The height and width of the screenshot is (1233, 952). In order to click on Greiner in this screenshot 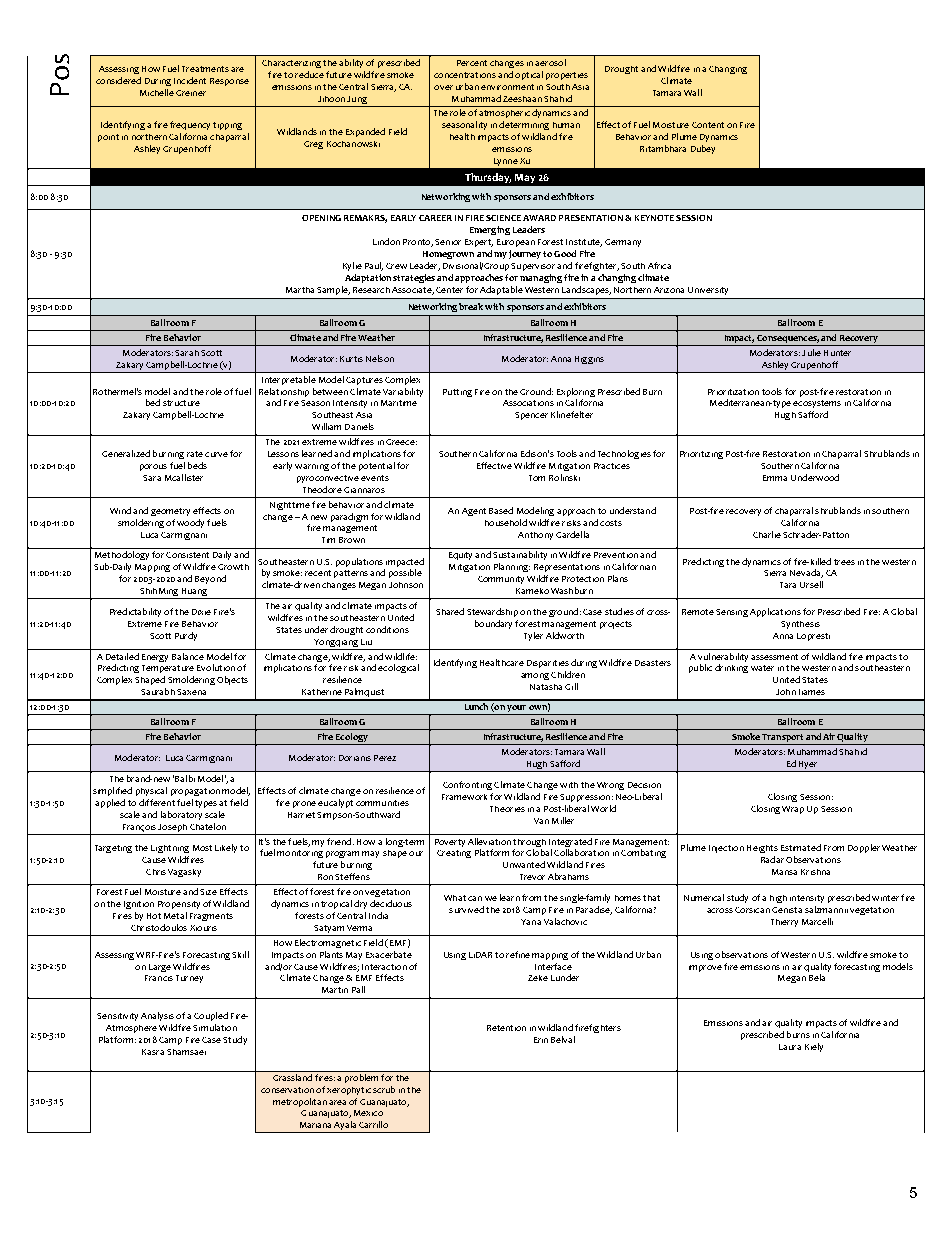, I will do `click(191, 93)`.
